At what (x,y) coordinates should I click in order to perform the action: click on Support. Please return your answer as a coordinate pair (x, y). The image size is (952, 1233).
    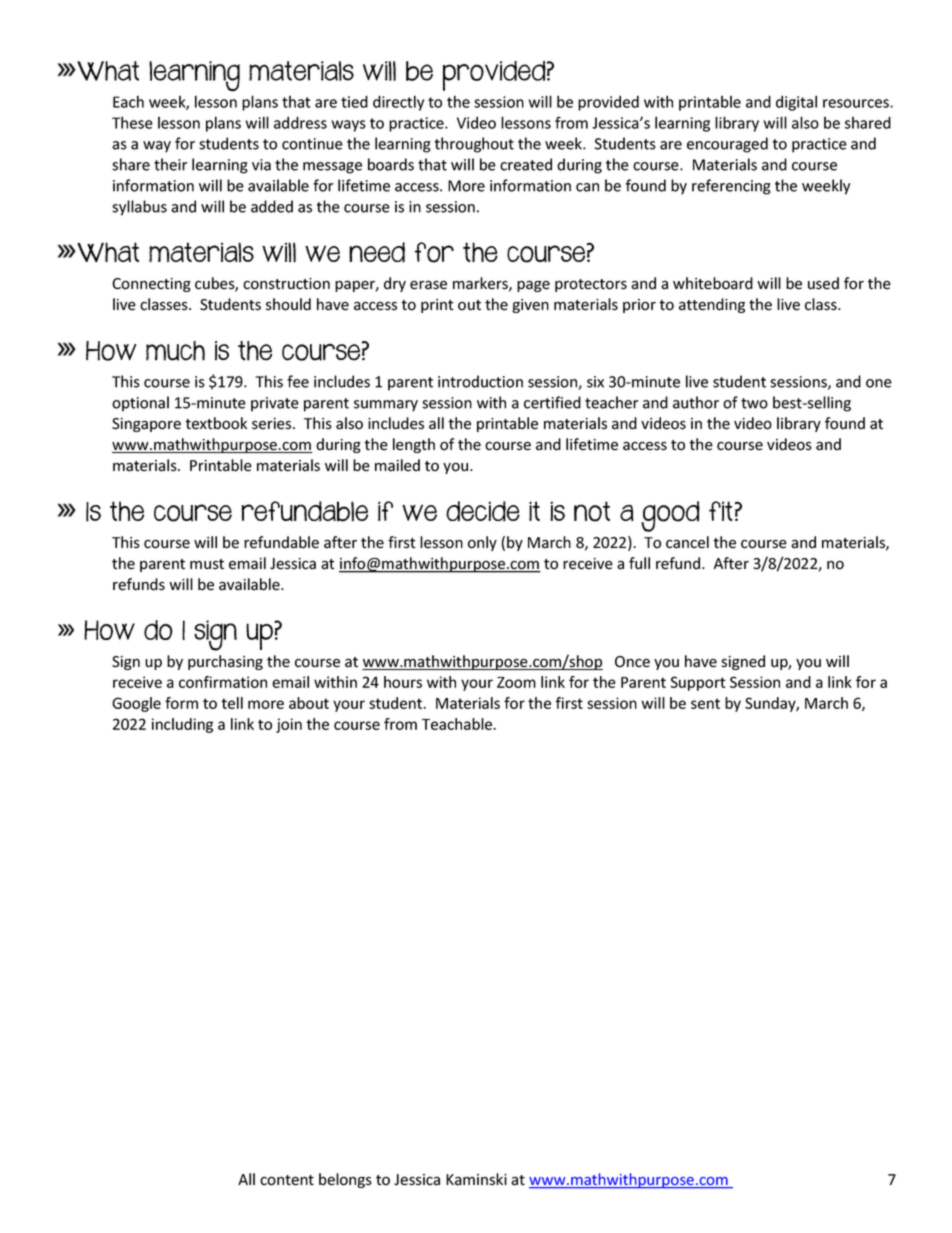
    Looking at the image, I should click on (698, 683).
